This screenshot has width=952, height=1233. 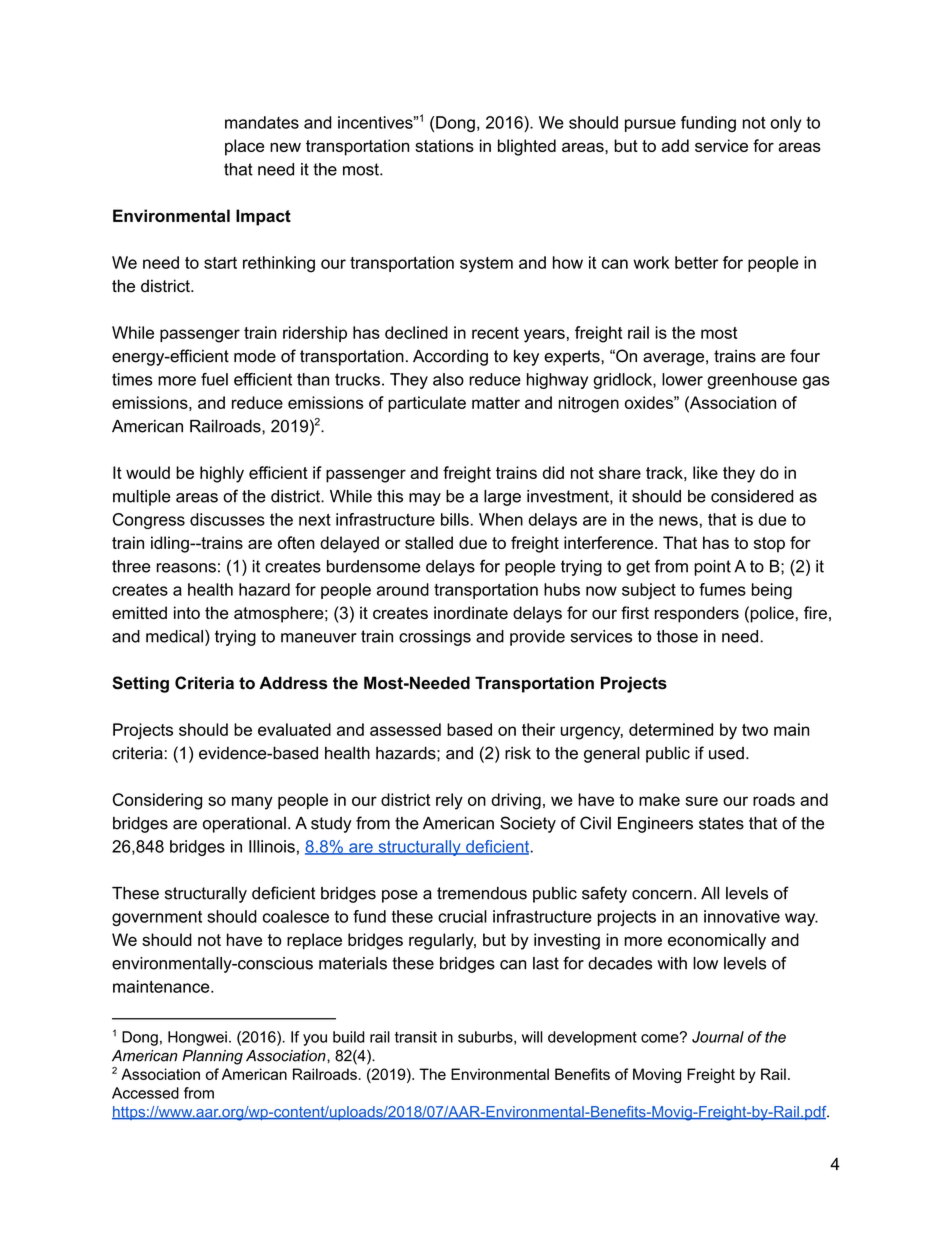 What do you see at coordinates (705, 472) in the screenshot?
I see `like` at bounding box center [705, 472].
